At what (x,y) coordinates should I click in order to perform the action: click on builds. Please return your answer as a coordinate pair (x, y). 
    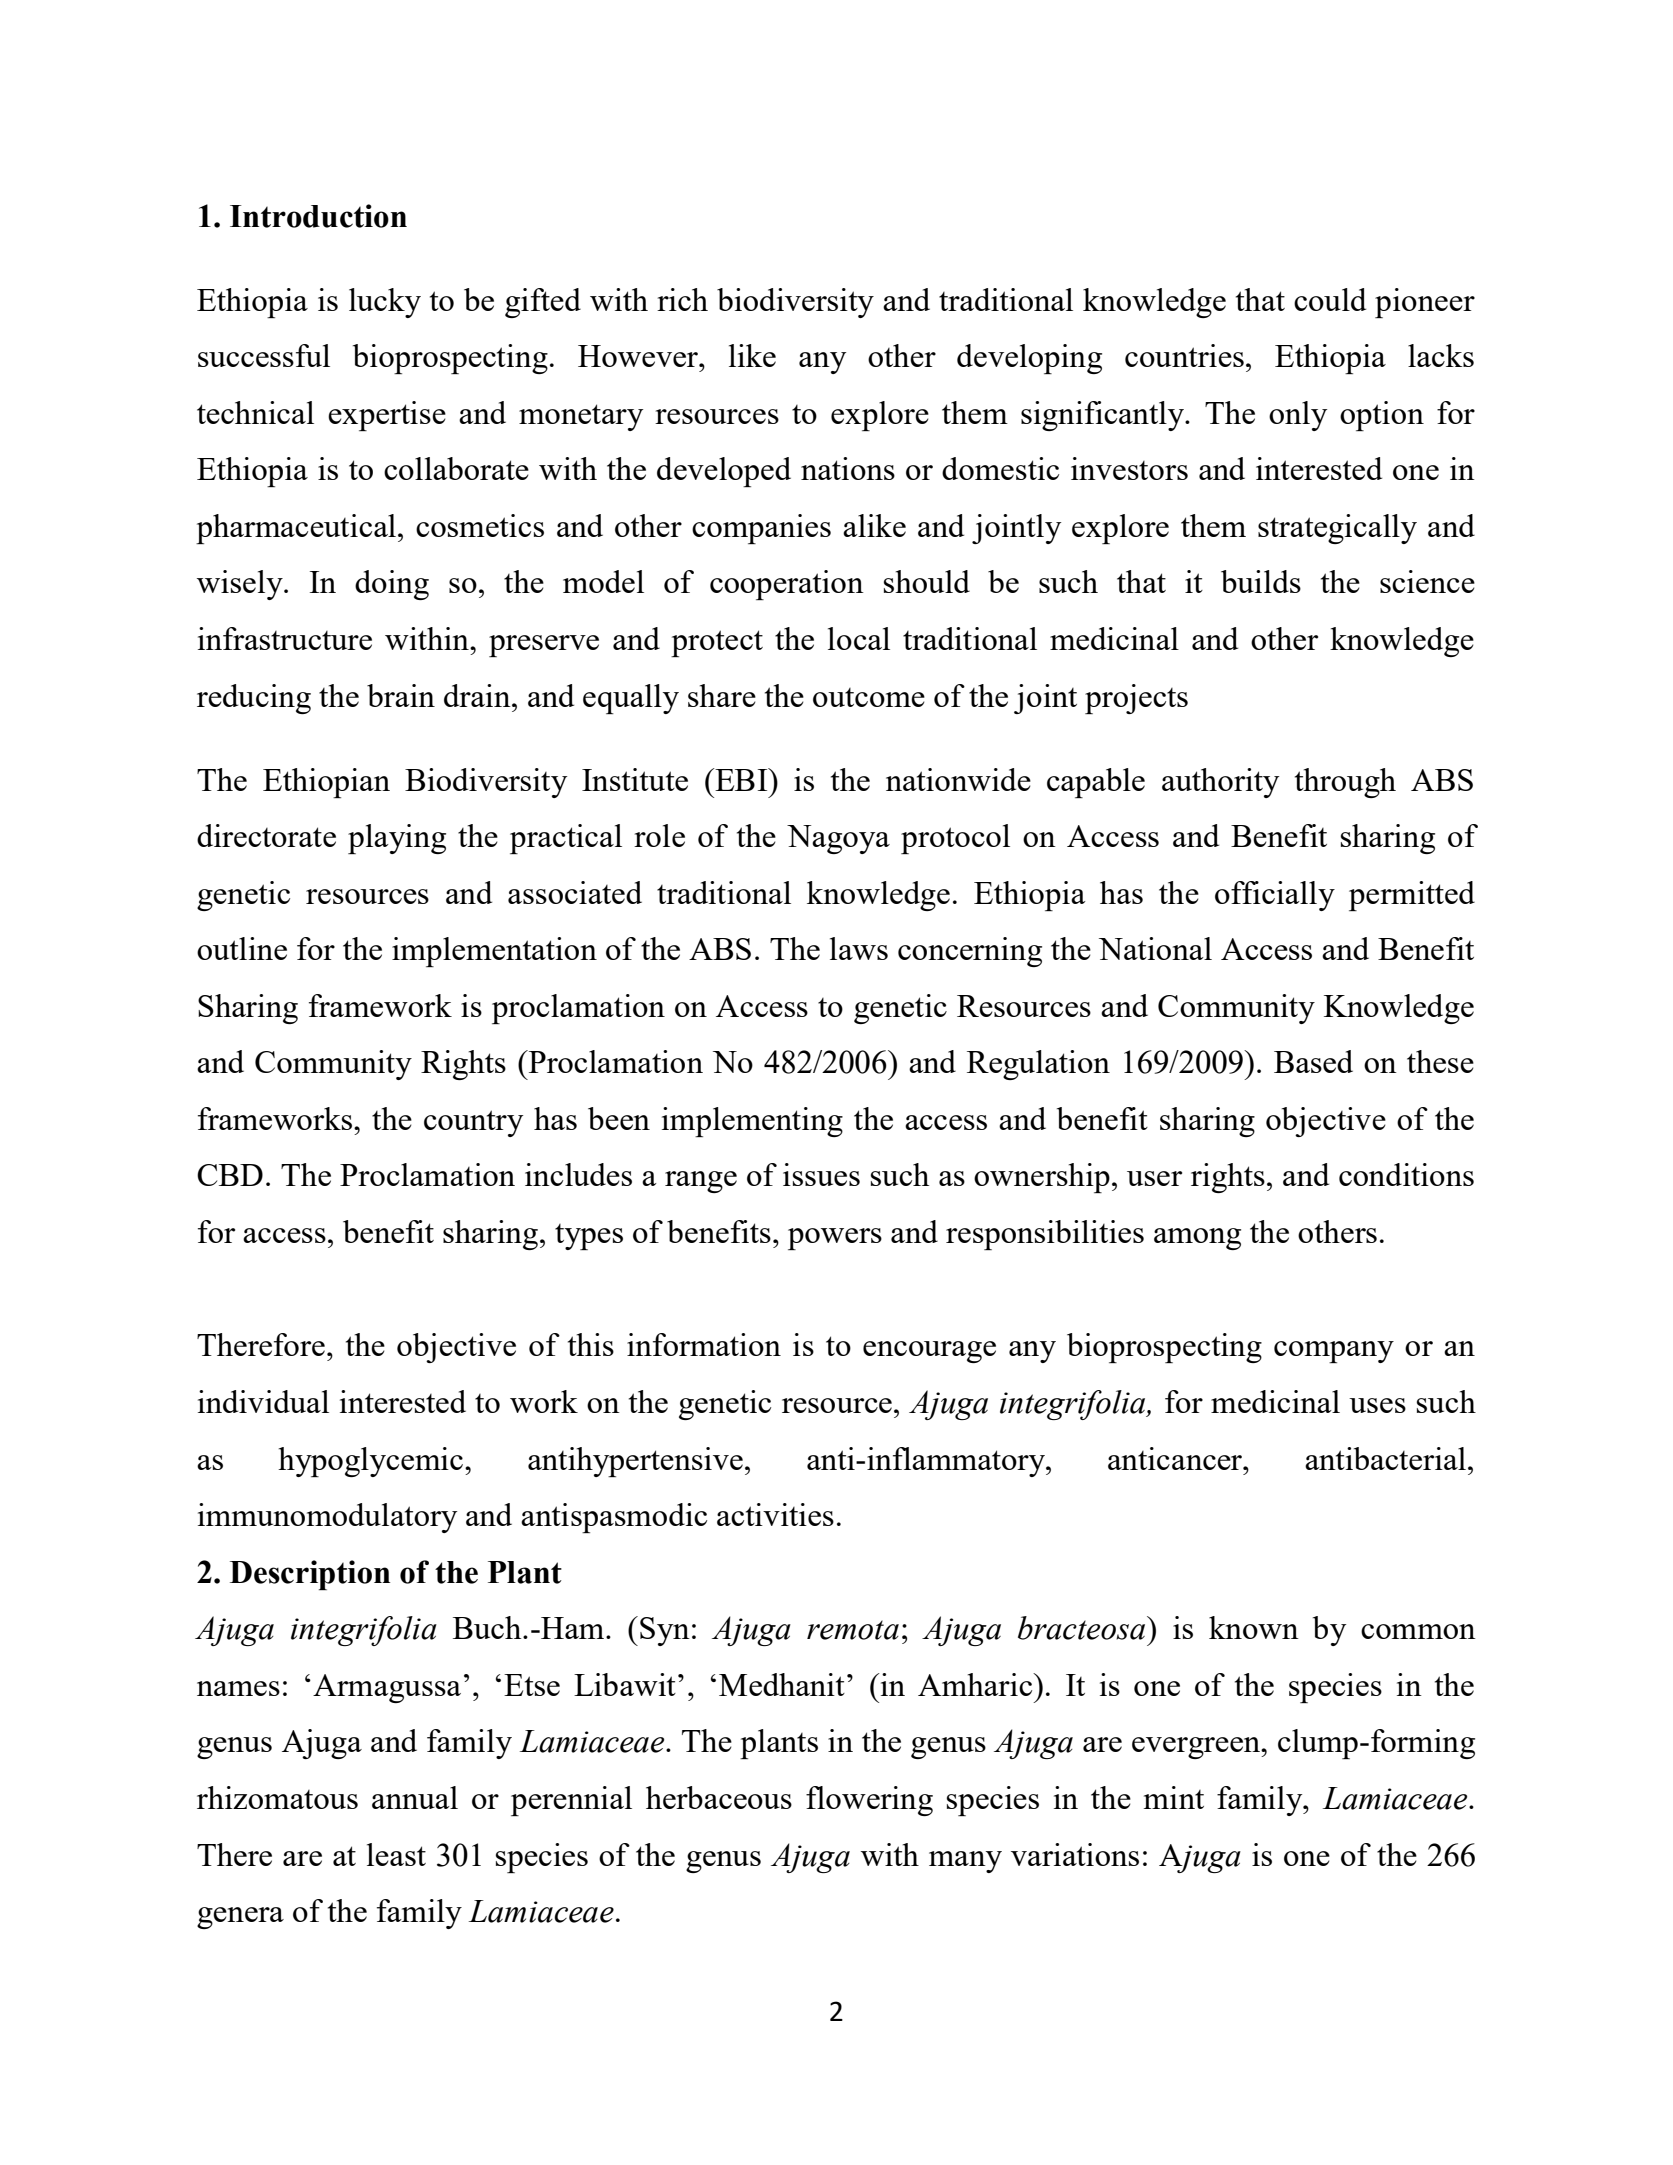
    Looking at the image, I should click on (1261, 581).
